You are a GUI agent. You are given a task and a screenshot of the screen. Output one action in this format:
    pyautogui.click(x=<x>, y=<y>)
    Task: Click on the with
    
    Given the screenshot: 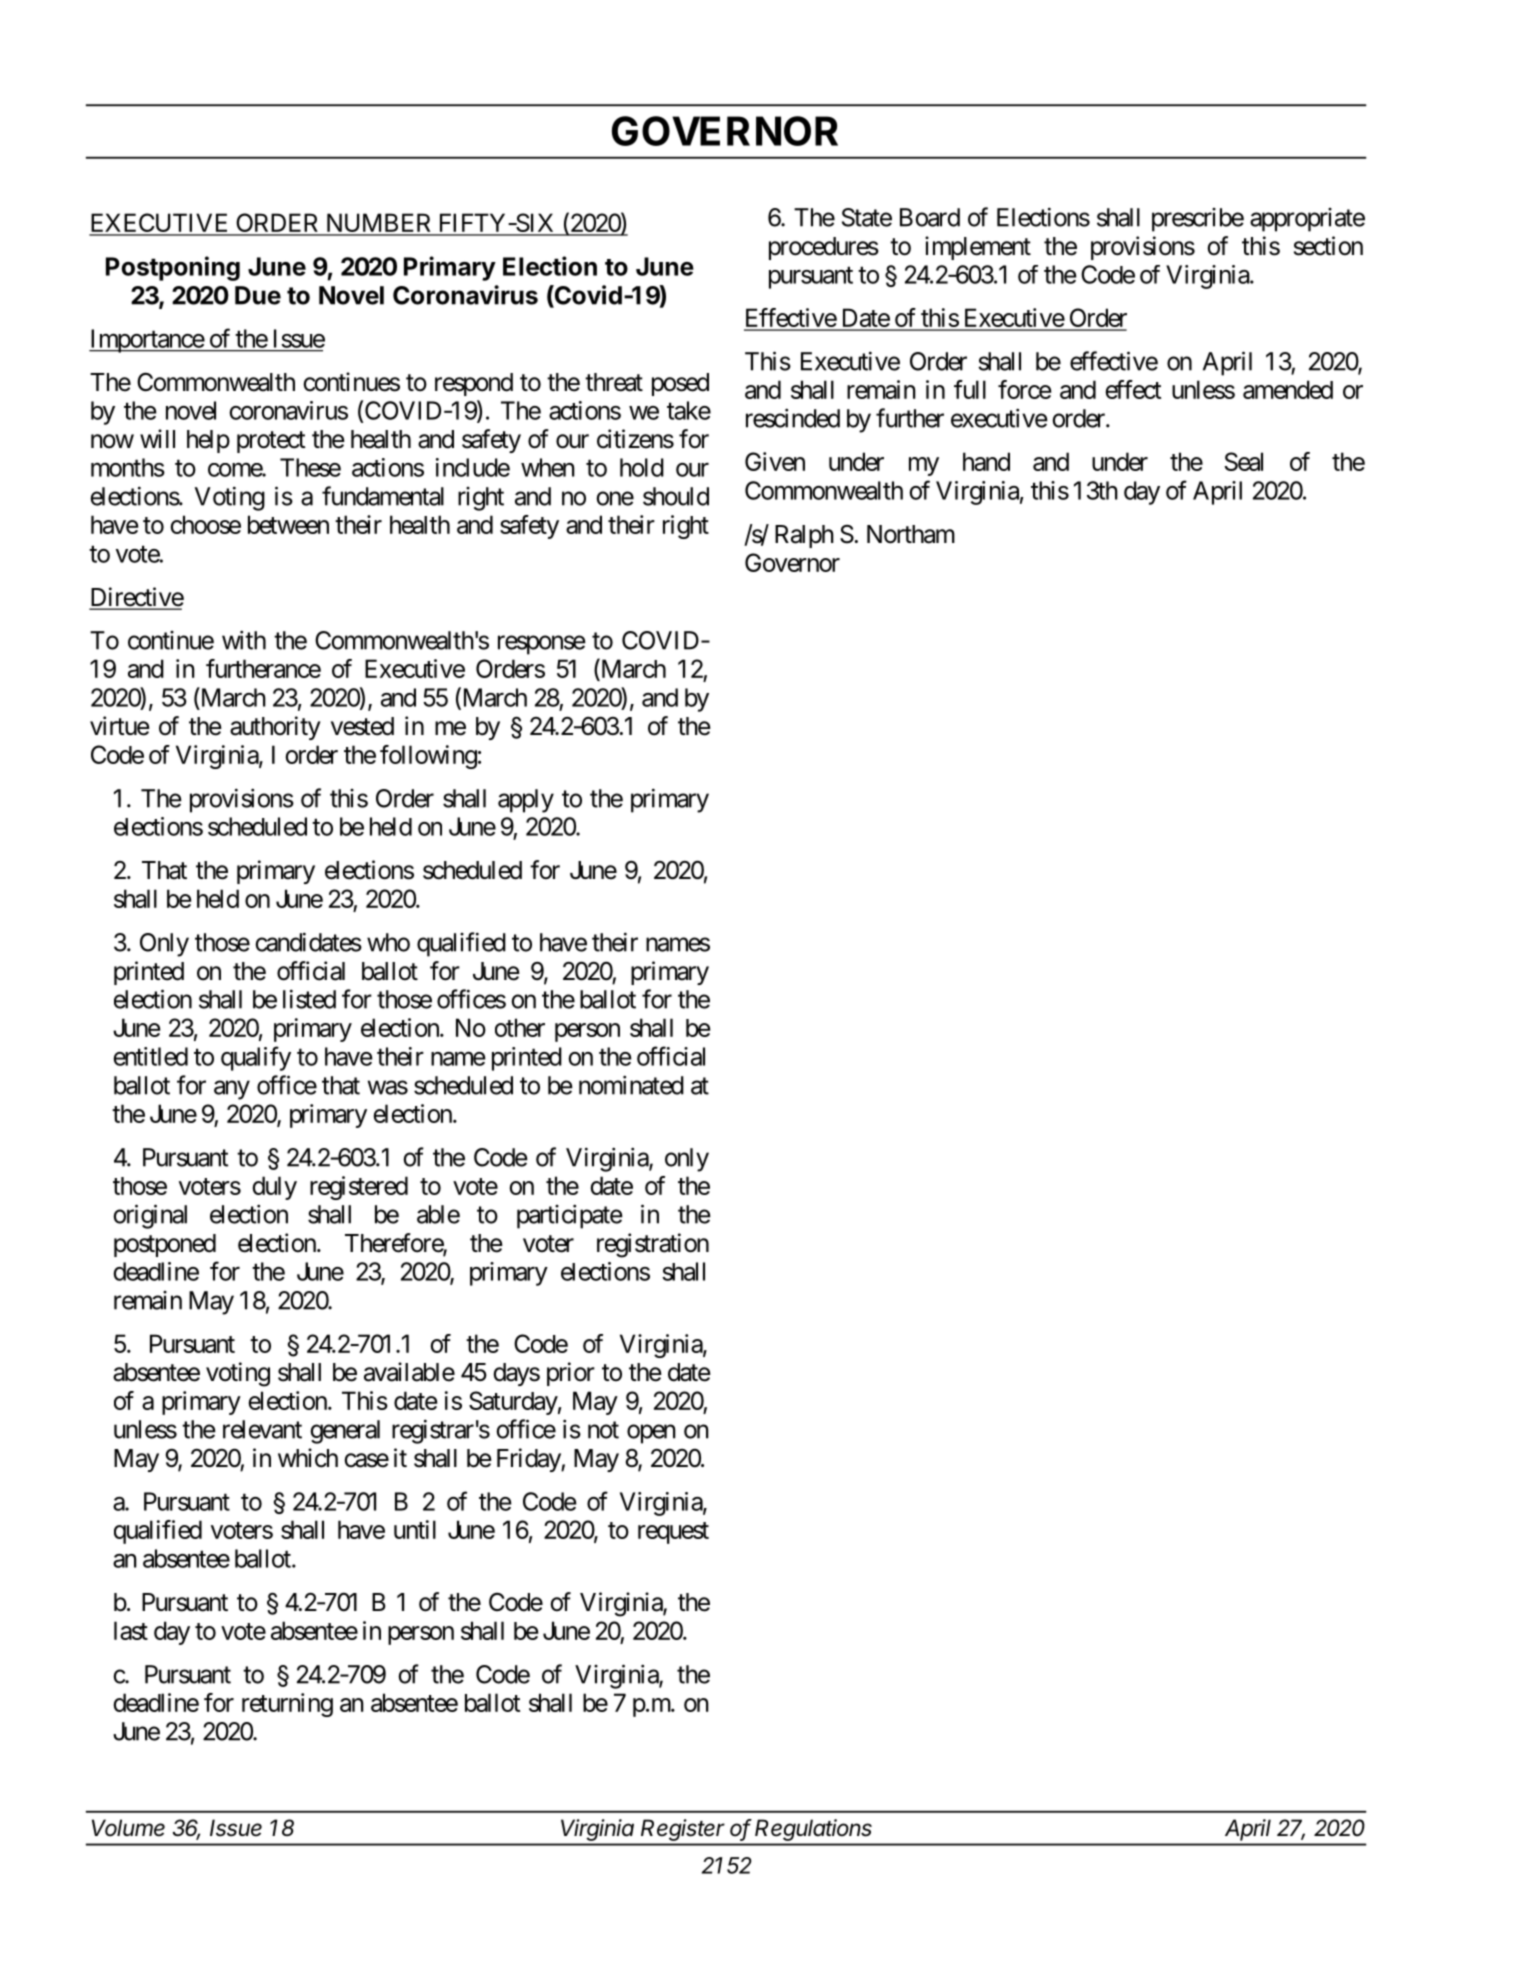 What is the action you would take?
    pyautogui.click(x=244, y=640)
